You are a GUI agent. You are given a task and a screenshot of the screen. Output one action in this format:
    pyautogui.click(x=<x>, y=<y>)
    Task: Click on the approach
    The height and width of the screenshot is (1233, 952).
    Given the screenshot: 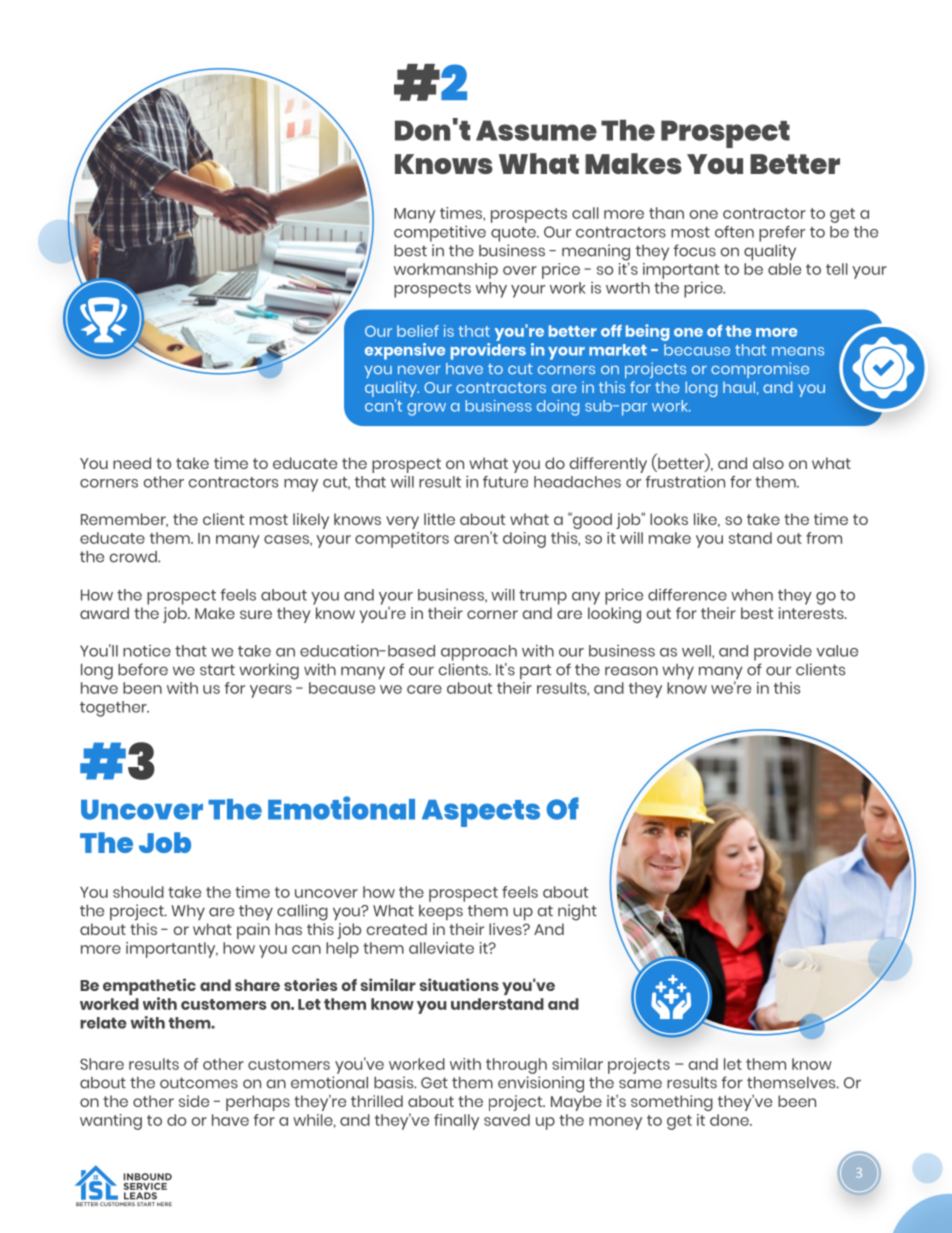 What is the action you would take?
    pyautogui.click(x=479, y=653)
